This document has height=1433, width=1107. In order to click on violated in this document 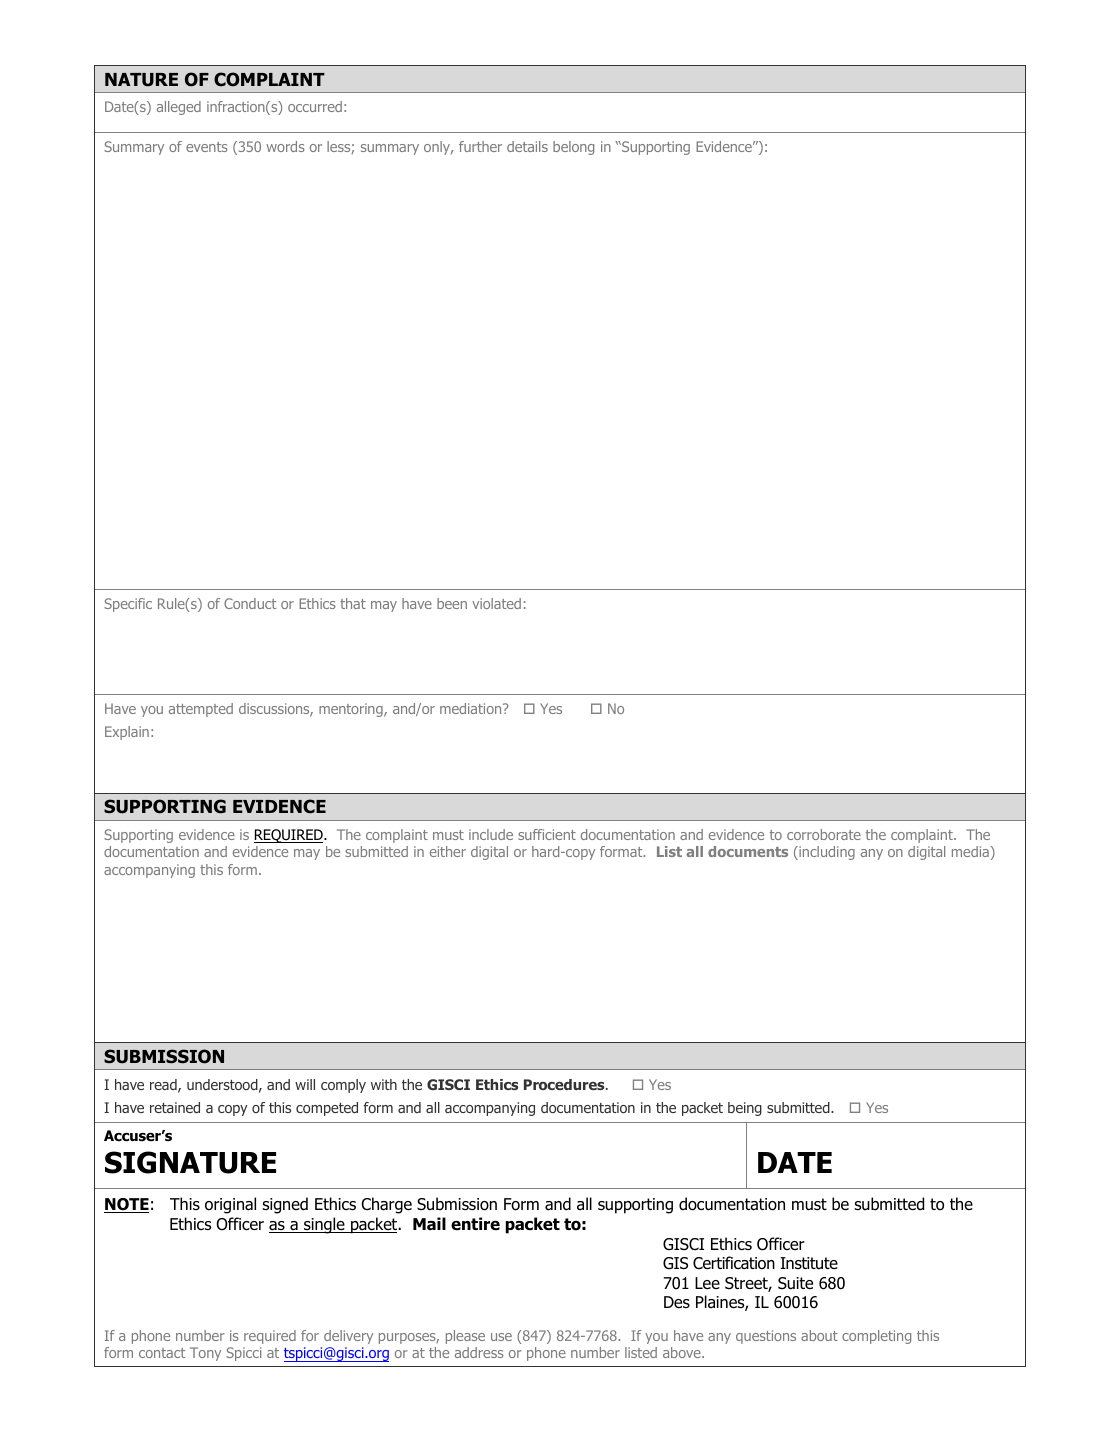, I will do `click(496, 603)`.
